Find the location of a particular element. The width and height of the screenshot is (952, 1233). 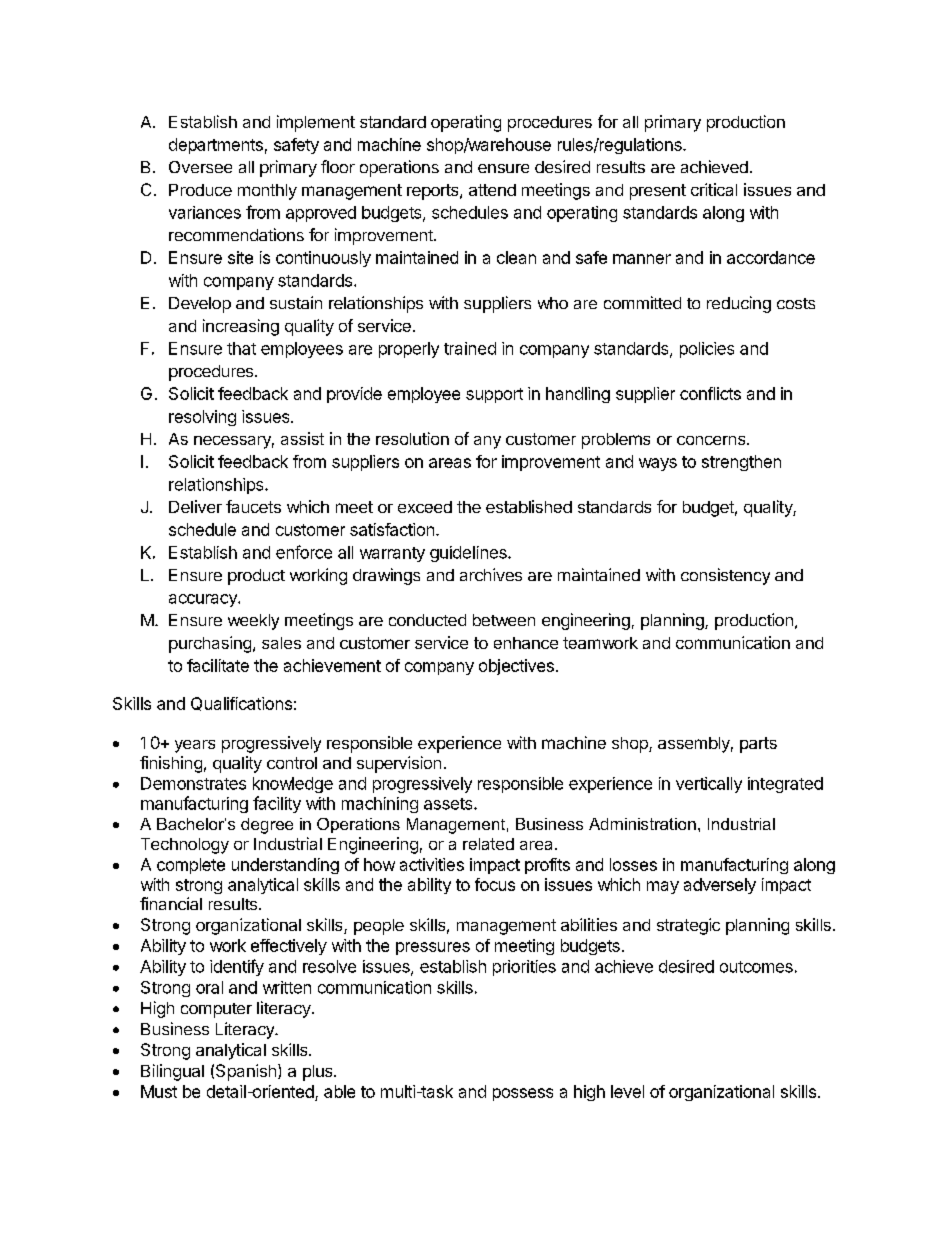

departments is located at coordinates (216, 146).
